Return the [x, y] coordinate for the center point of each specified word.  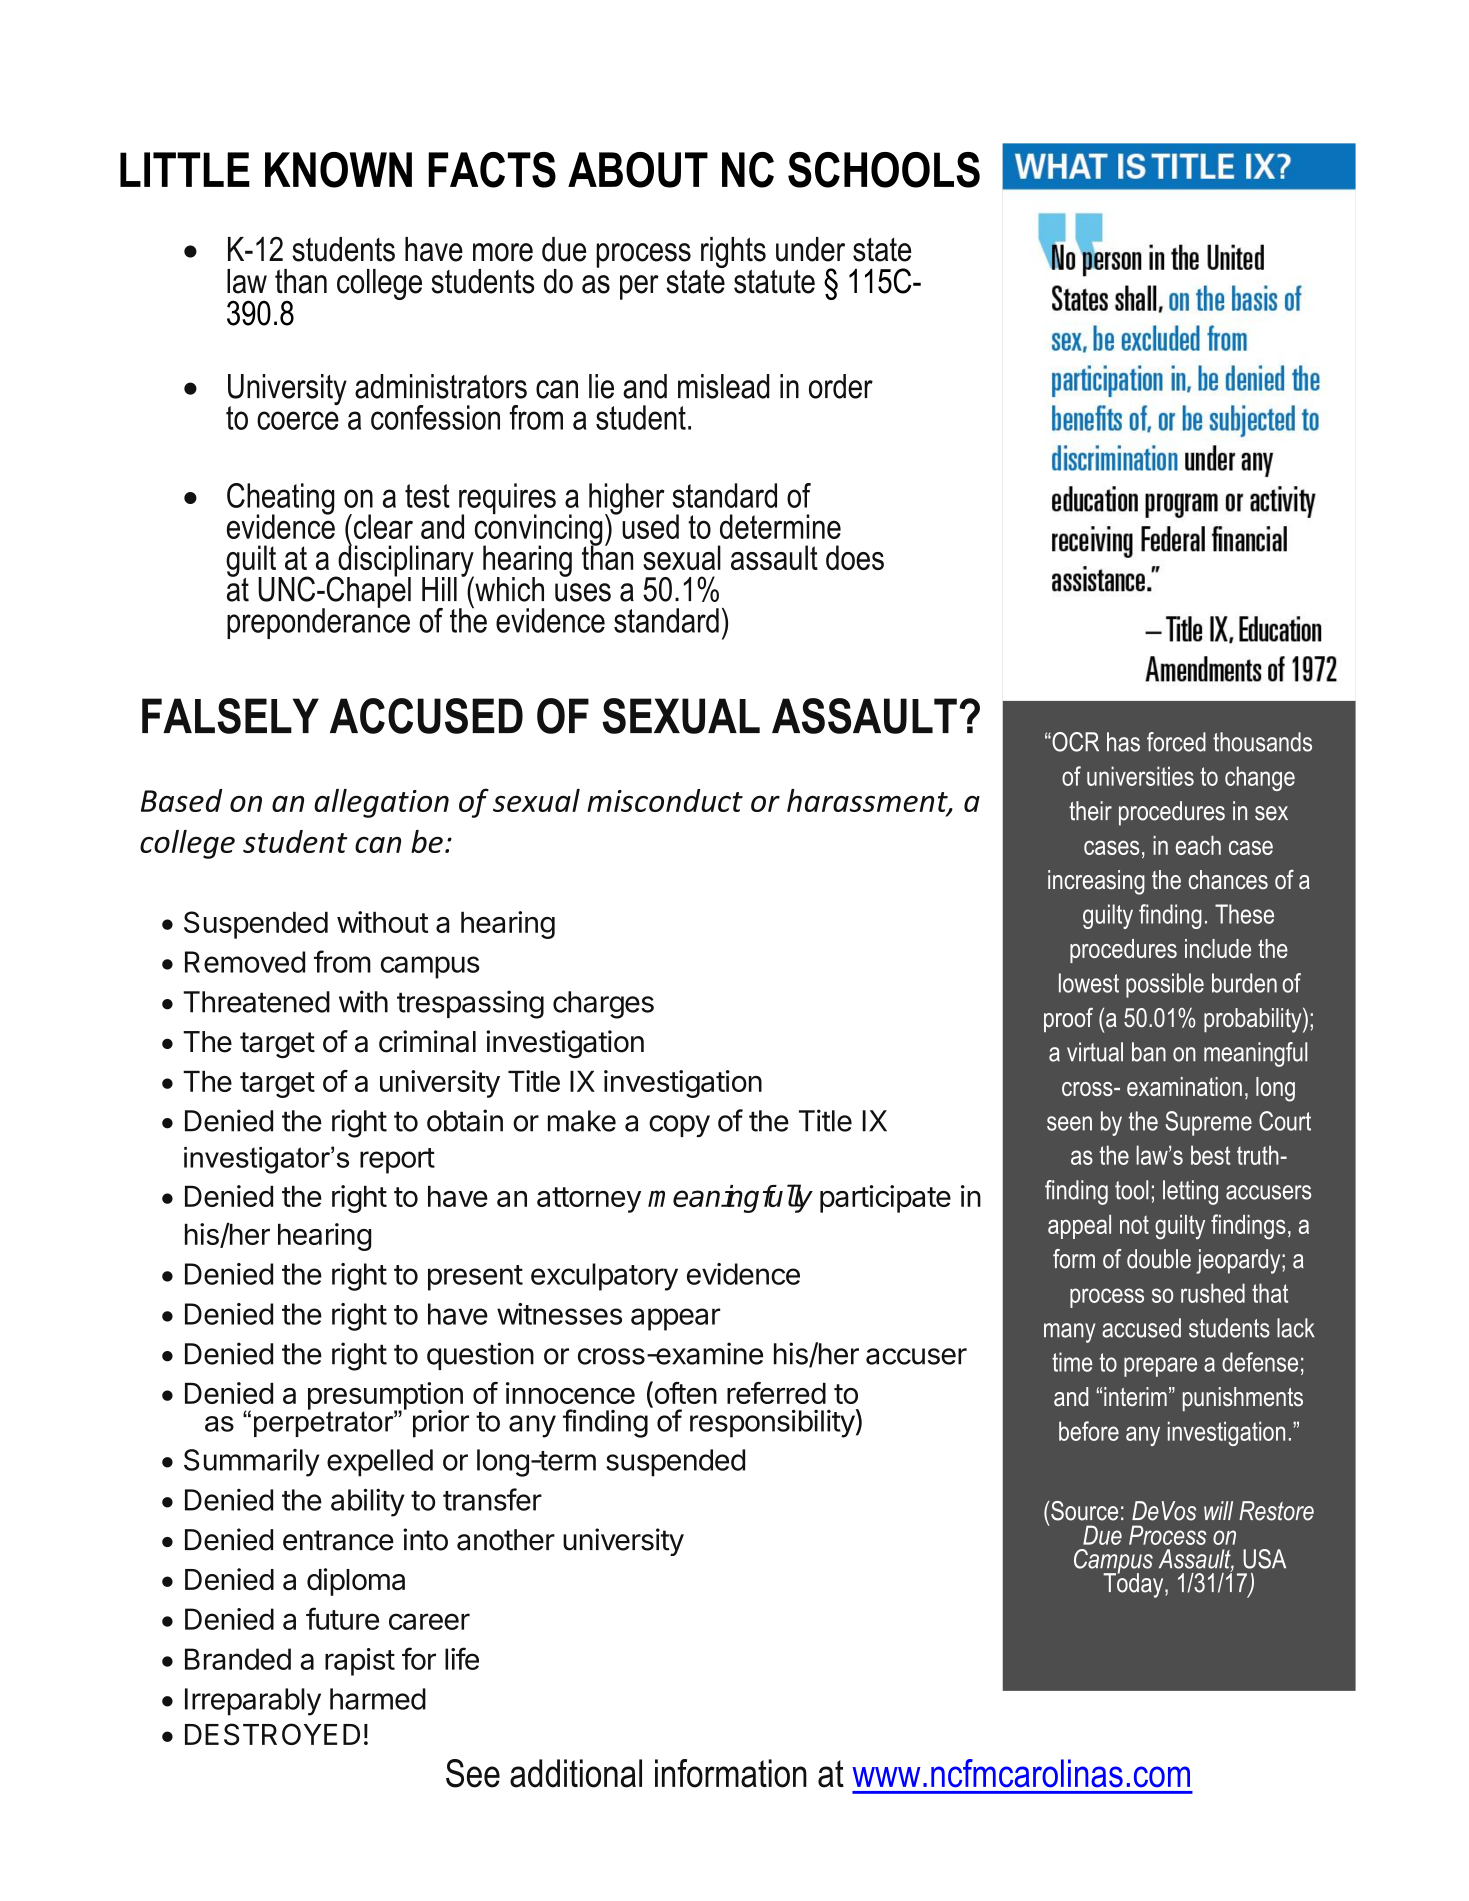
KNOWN [338, 170]
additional [576, 1773]
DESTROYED [272, 1734]
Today [1134, 1584]
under [810, 249]
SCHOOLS [884, 170]
